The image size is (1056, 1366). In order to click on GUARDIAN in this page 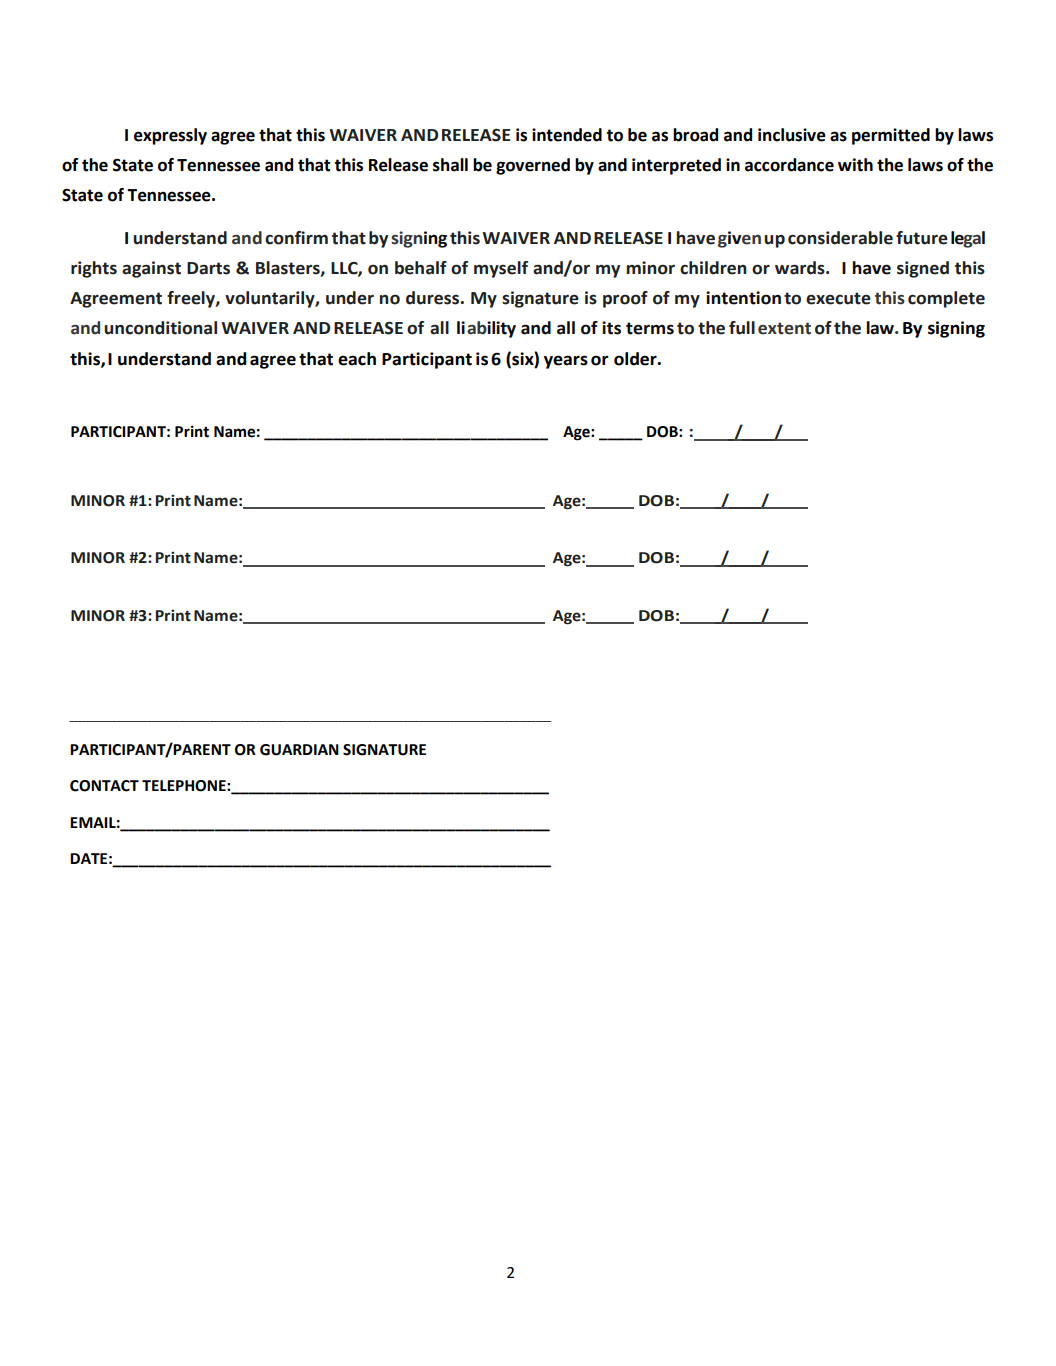, I will do `click(299, 750)`.
